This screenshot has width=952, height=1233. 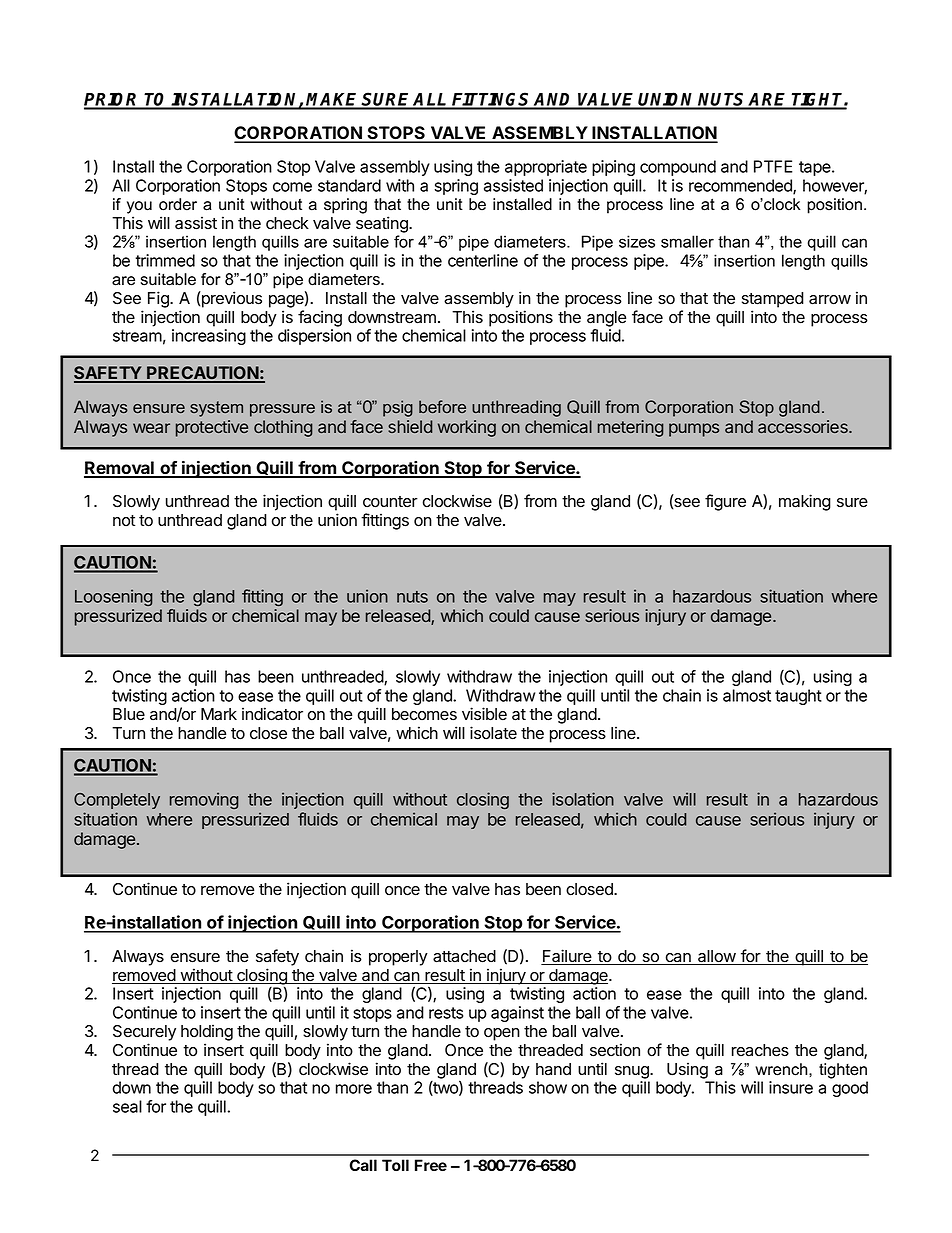 What do you see at coordinates (390, 502) in the screenshot?
I see `counter` at bounding box center [390, 502].
